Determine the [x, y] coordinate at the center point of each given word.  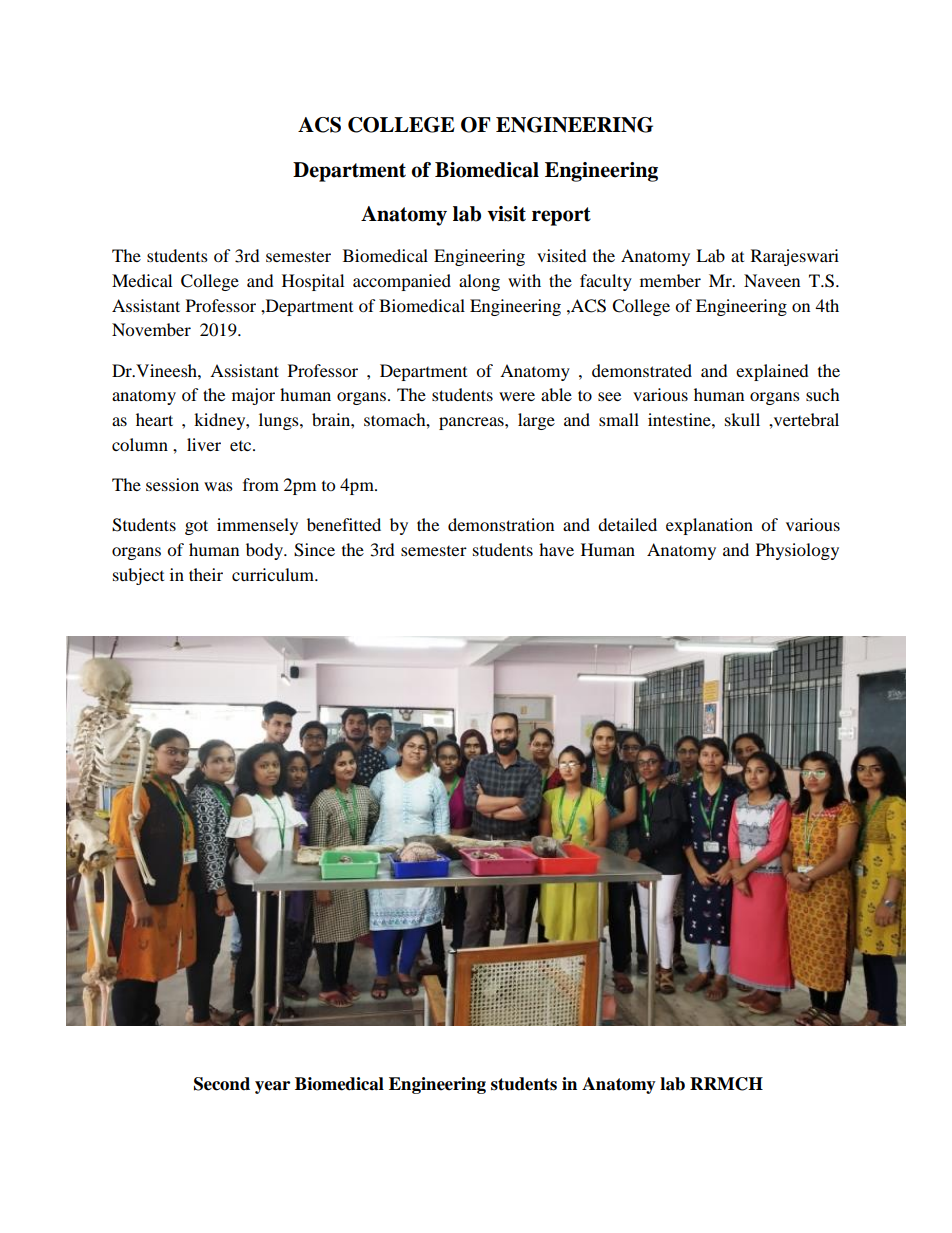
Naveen [772, 280]
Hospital [313, 282]
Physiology [797, 551]
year [272, 1087]
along [479, 282]
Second [222, 1084]
